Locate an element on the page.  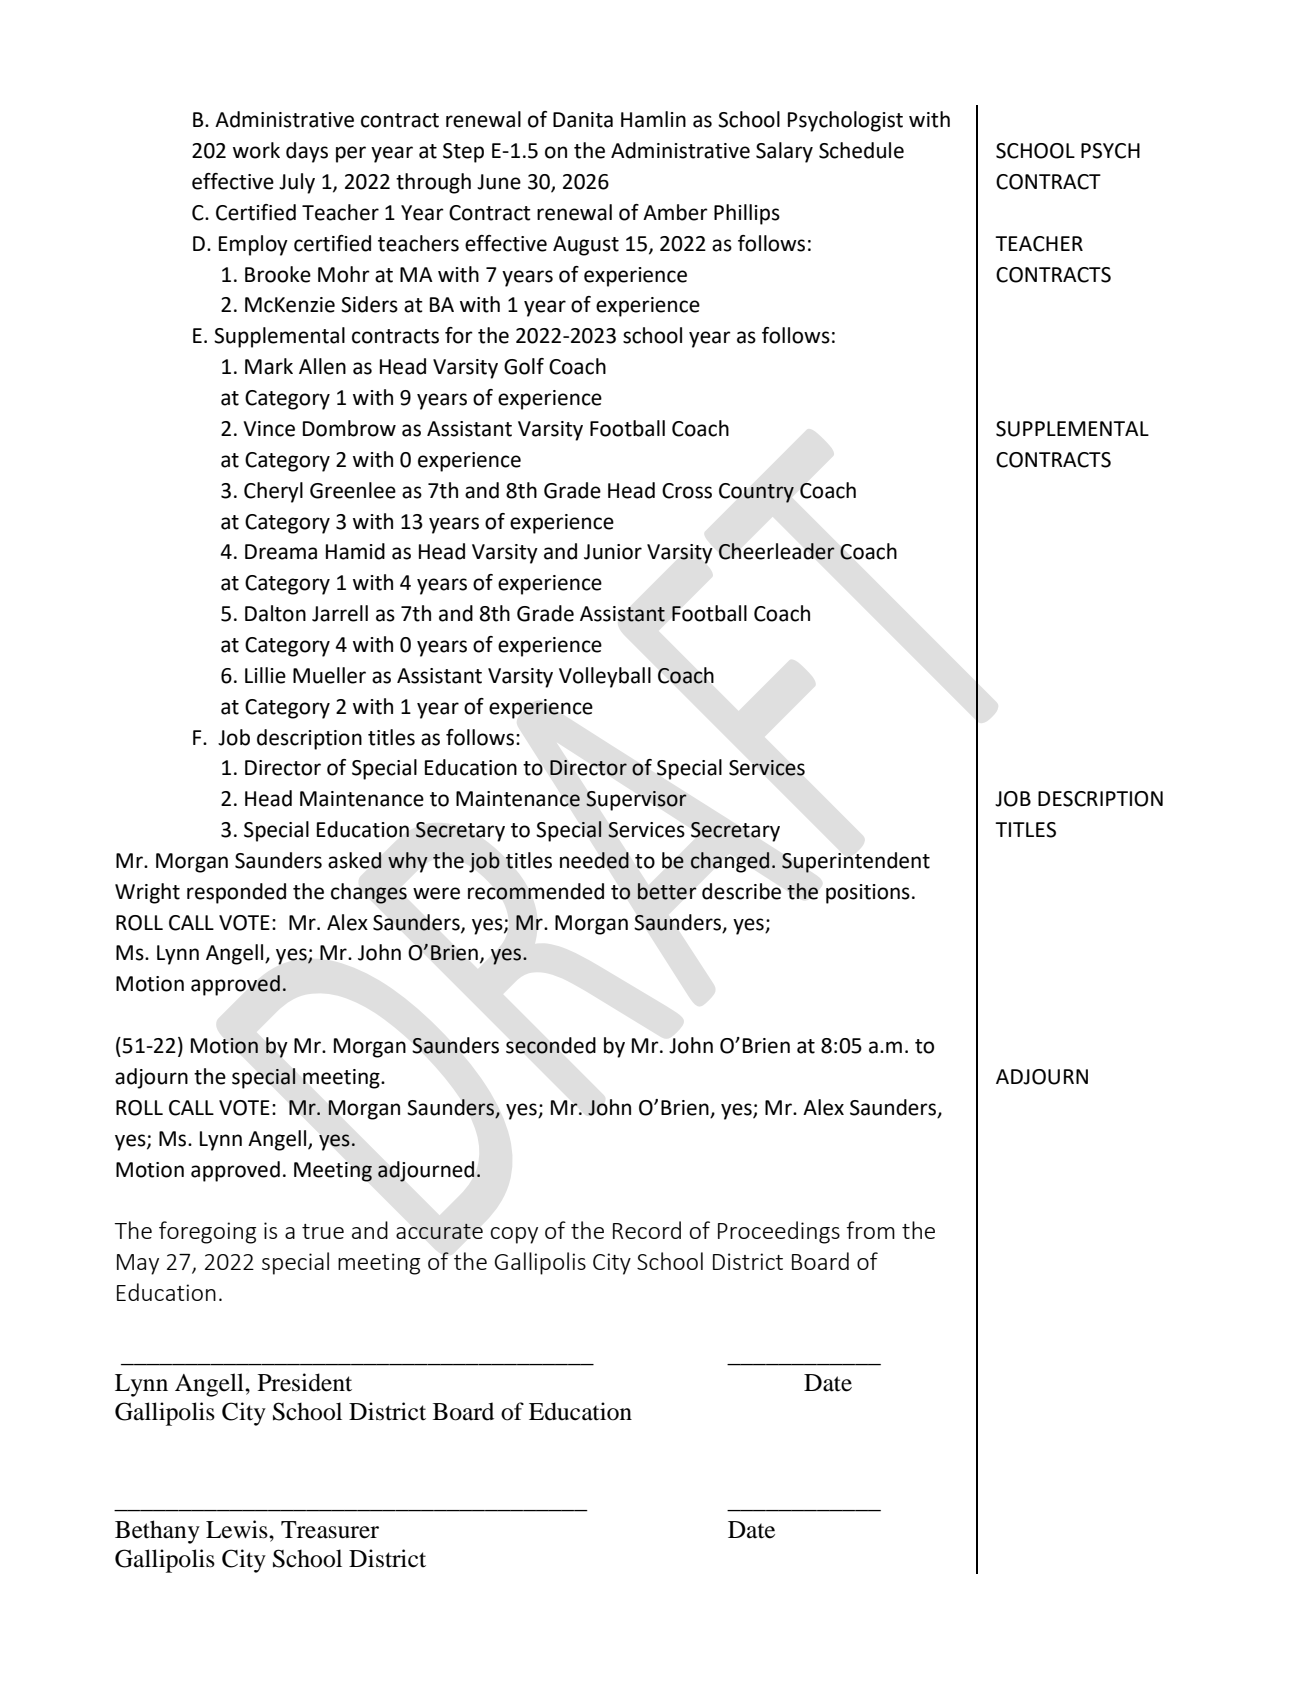
seconded is located at coordinates (551, 1045).
